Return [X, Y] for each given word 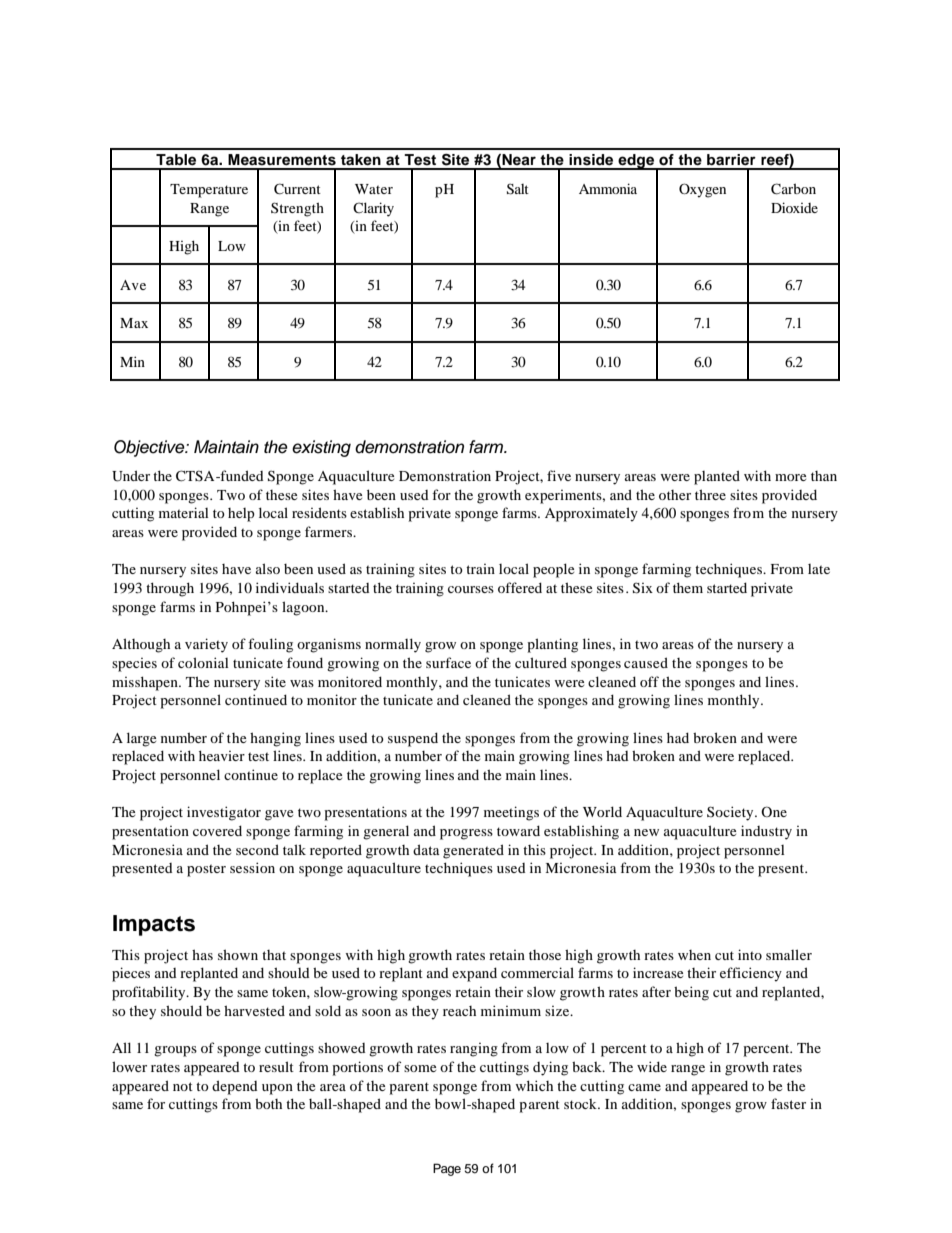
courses [471, 589]
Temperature [209, 191]
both [268, 1103]
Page [447, 1169]
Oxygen [702, 190]
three [710, 494]
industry [766, 832]
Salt [518, 189]
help [241, 515]
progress [466, 834]
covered [217, 830]
